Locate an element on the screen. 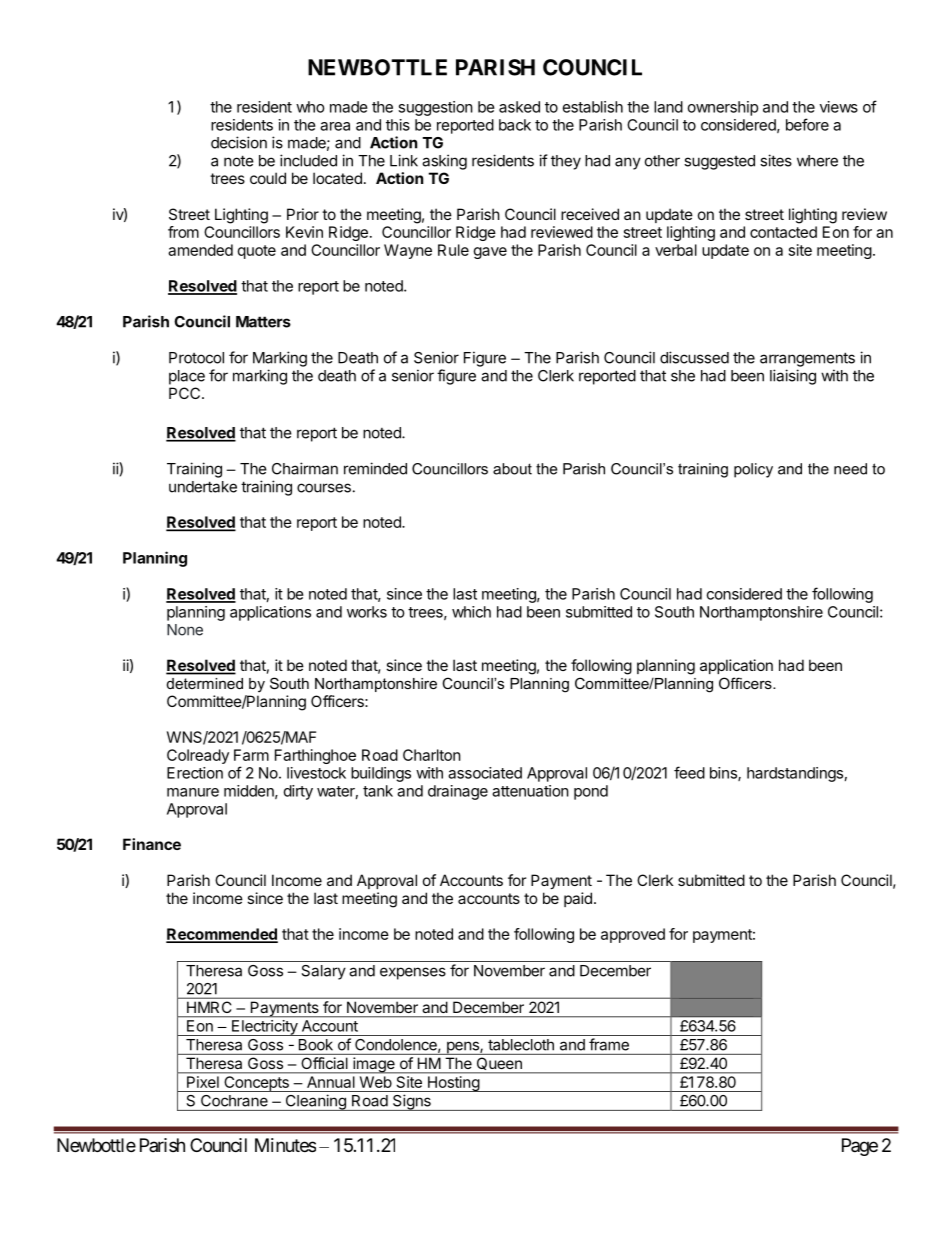  Hosting is located at coordinates (453, 1084).
